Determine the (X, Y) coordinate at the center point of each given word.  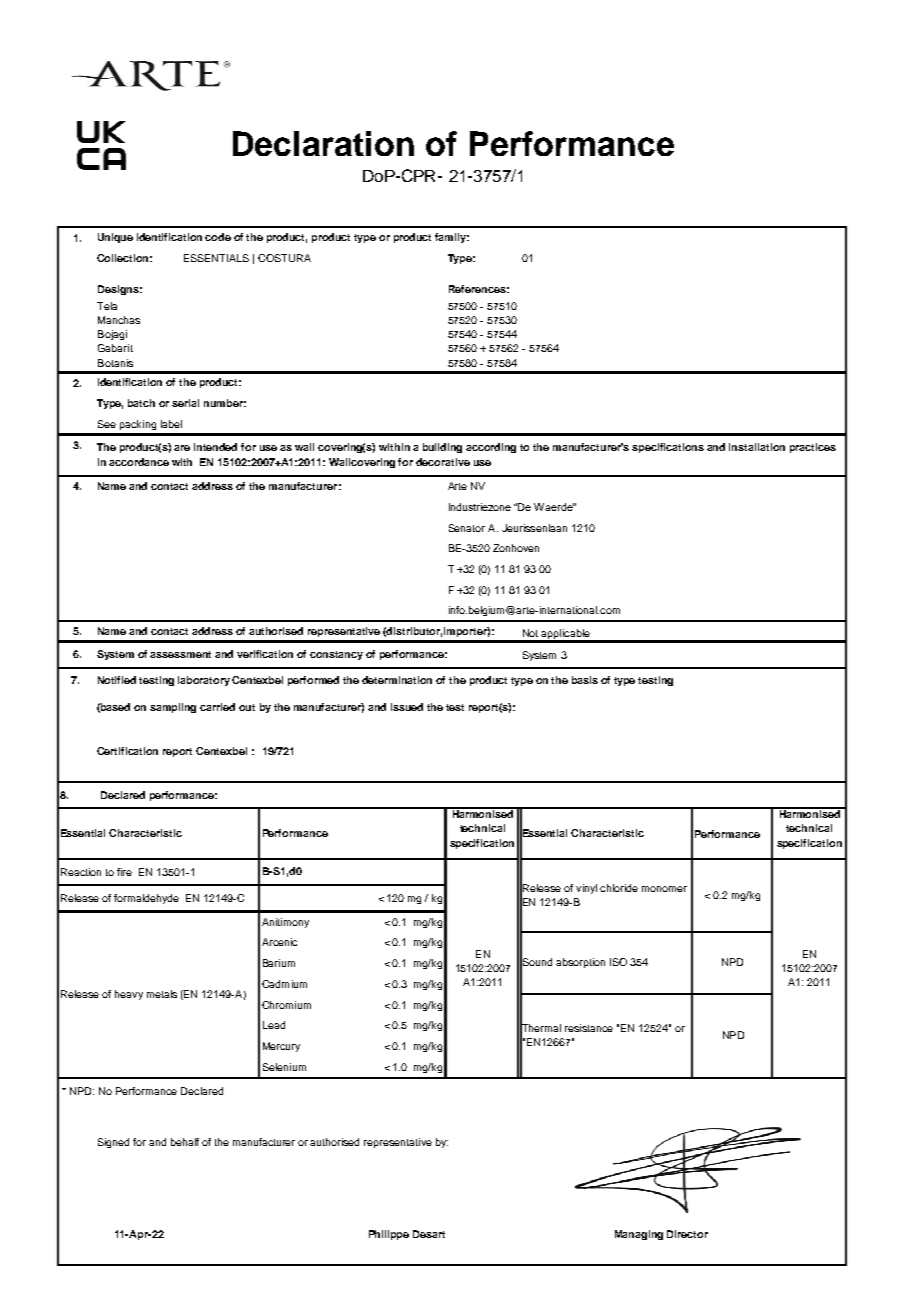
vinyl (586, 889)
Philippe (389, 1235)
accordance (139, 462)
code (218, 237)
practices (813, 448)
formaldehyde (146, 899)
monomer (664, 889)
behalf (185, 1142)
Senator (467, 528)
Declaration (323, 143)
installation (757, 447)
